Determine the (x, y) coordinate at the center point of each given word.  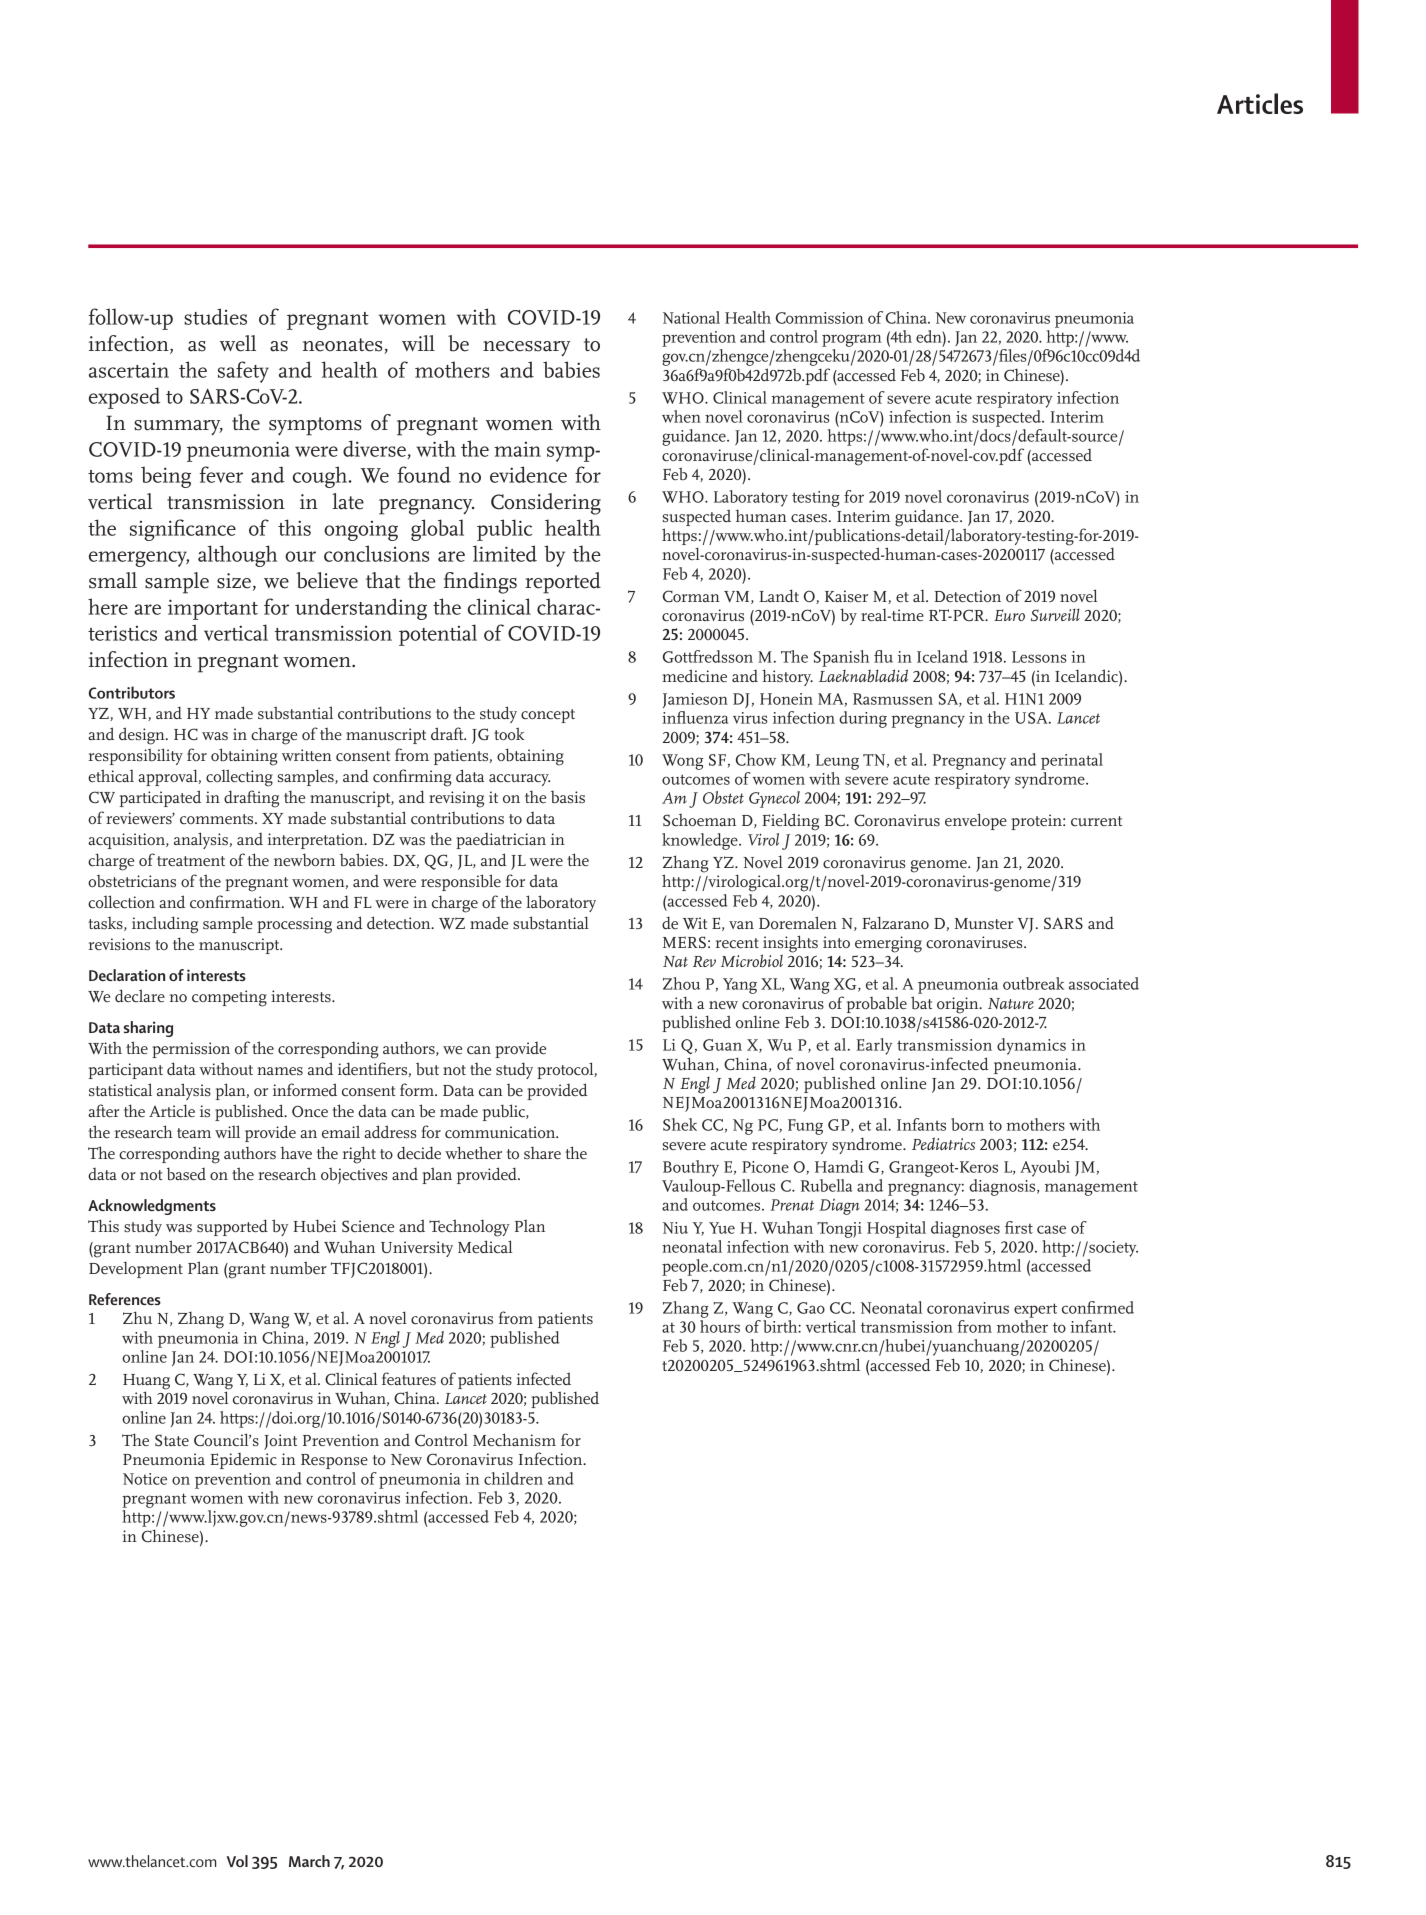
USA (1032, 718)
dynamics (1031, 1046)
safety (243, 372)
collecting (239, 778)
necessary (526, 348)
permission (191, 1050)
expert (1035, 1310)
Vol (237, 1861)
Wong (682, 762)
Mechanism (514, 1440)
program (852, 340)
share (542, 1152)
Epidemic (243, 1461)
